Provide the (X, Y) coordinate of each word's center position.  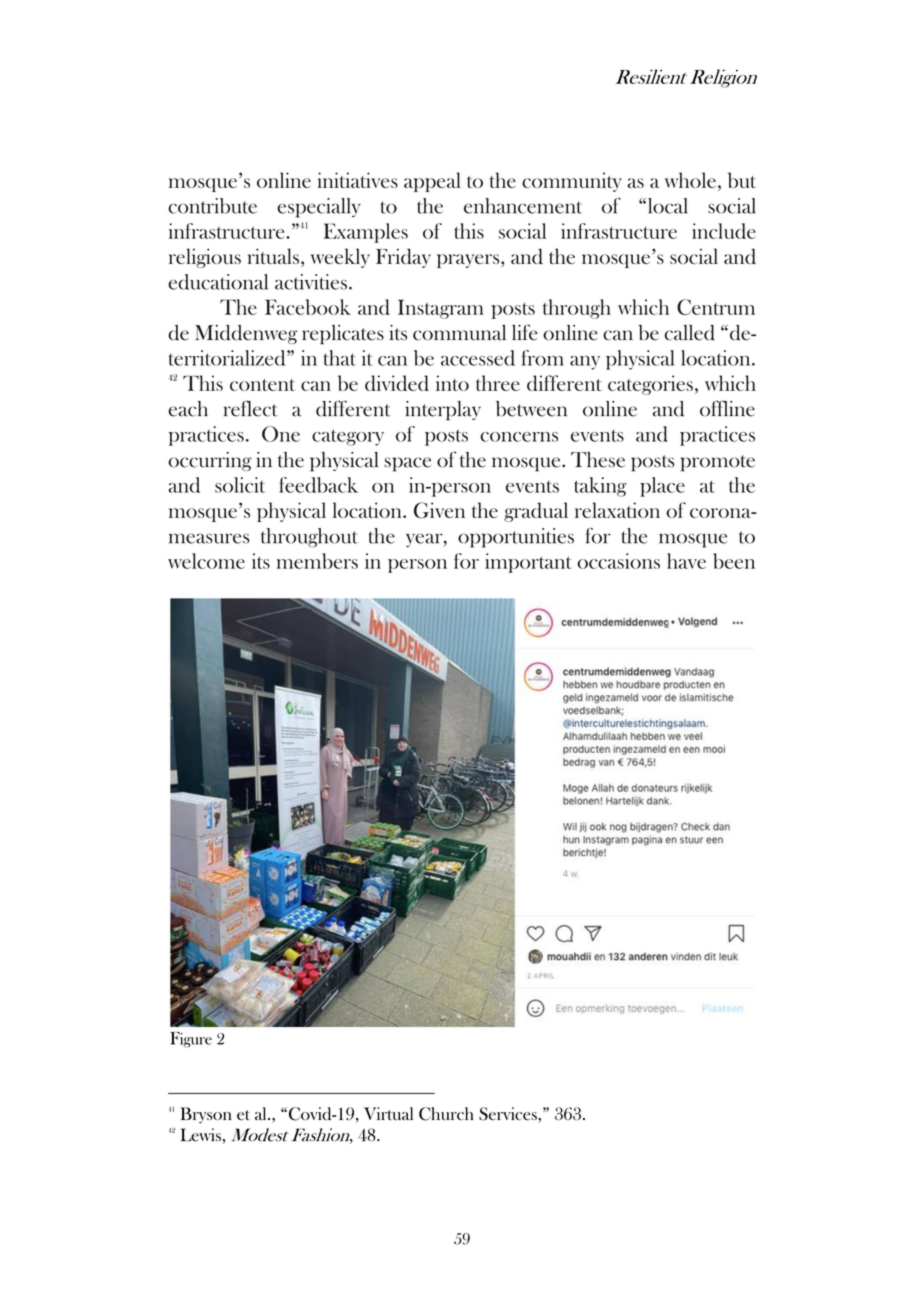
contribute (212, 206)
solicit (240, 485)
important (528, 563)
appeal (432, 182)
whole (690, 180)
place (662, 487)
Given (439, 510)
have (686, 561)
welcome (206, 561)
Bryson (206, 1115)
